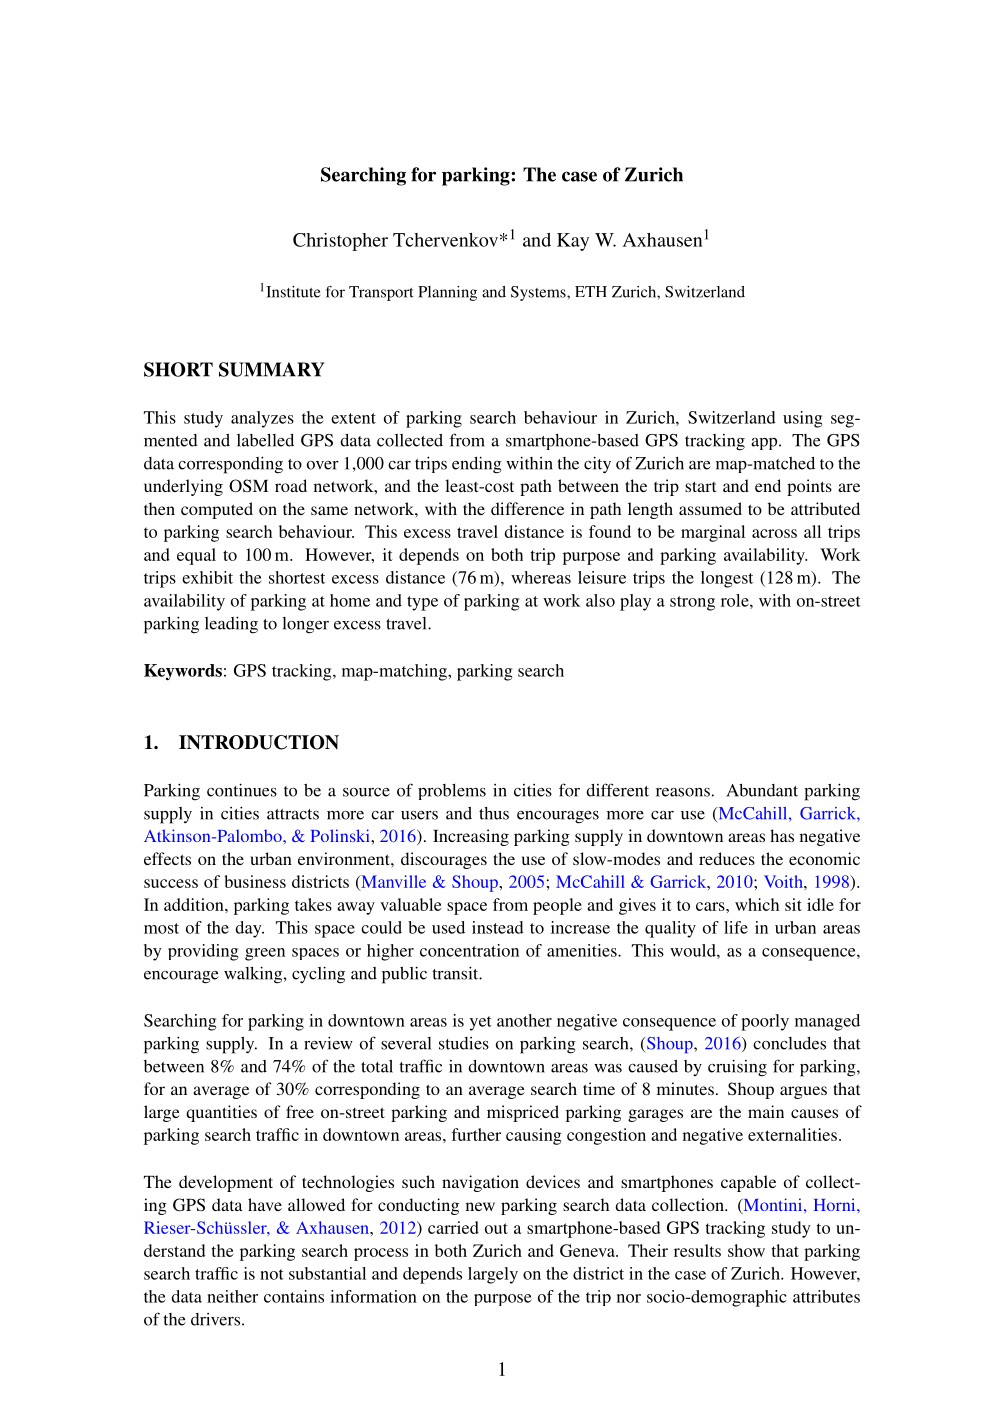 Image resolution: width=1004 pixels, height=1421 pixels. Describe the element at coordinates (242, 790) in the screenshot. I see `continues` at that location.
